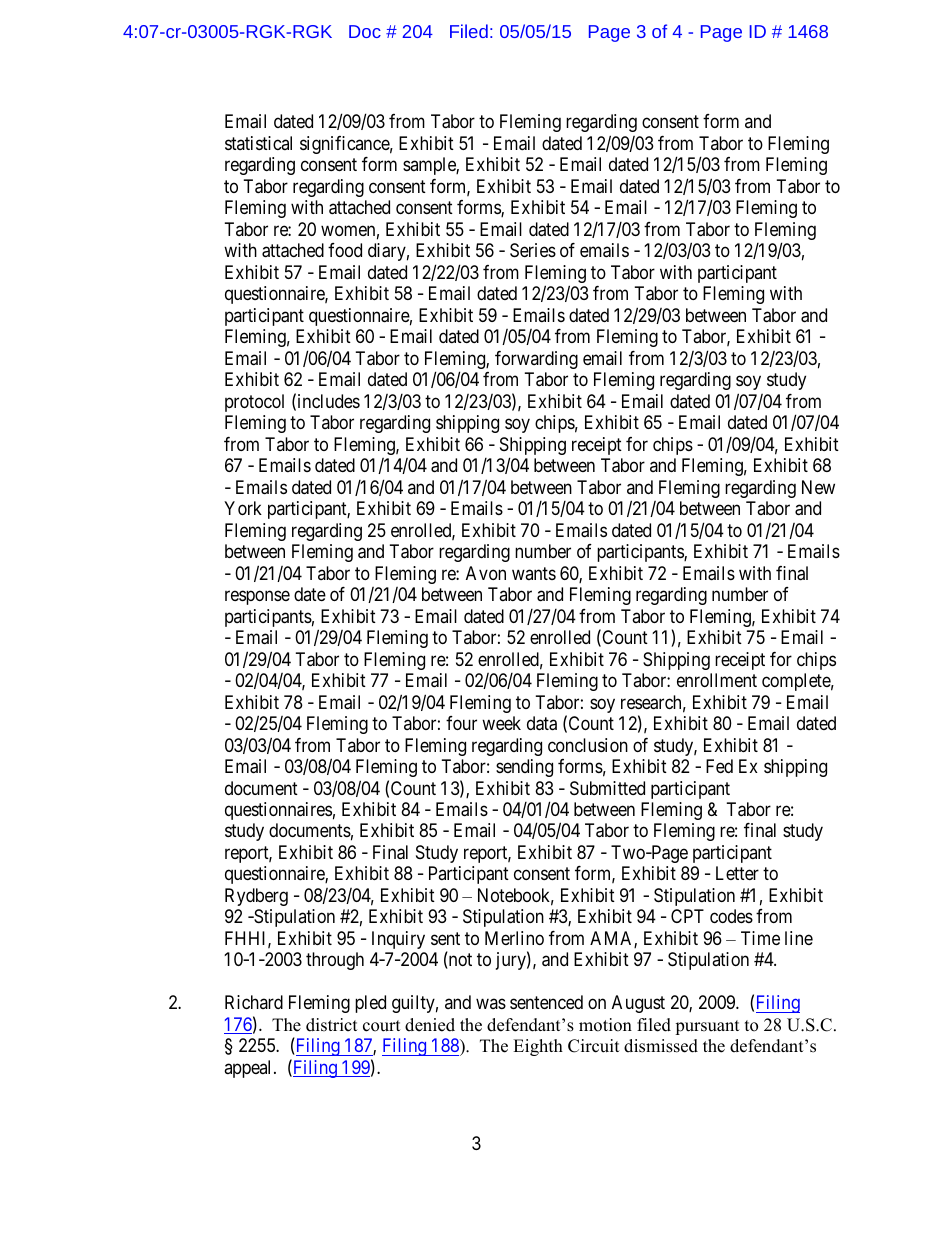  Describe the element at coordinates (257, 598) in the document. I see `response` at that location.
